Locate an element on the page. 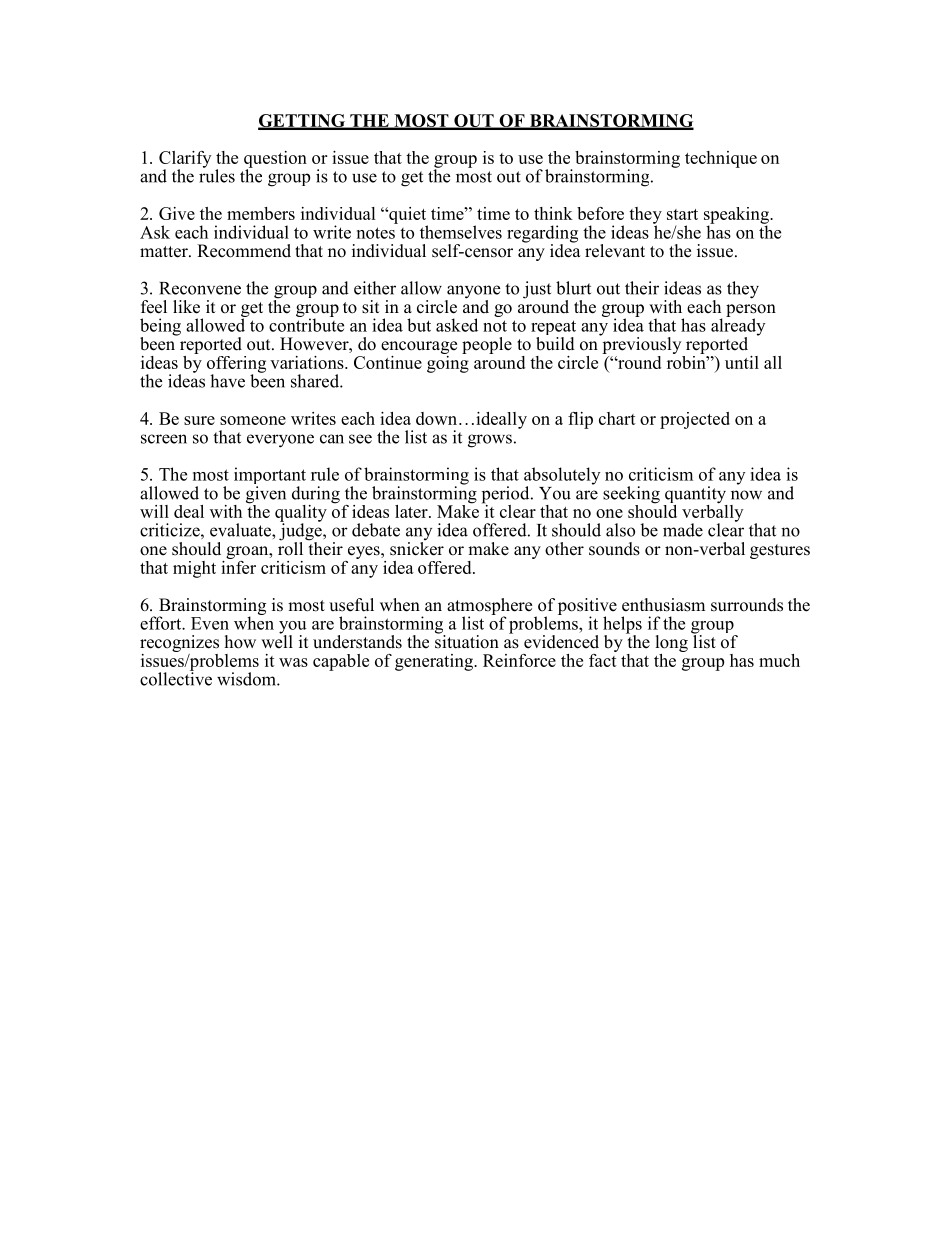 This image has height=1233, width=952. Reconvene is located at coordinates (200, 288).
